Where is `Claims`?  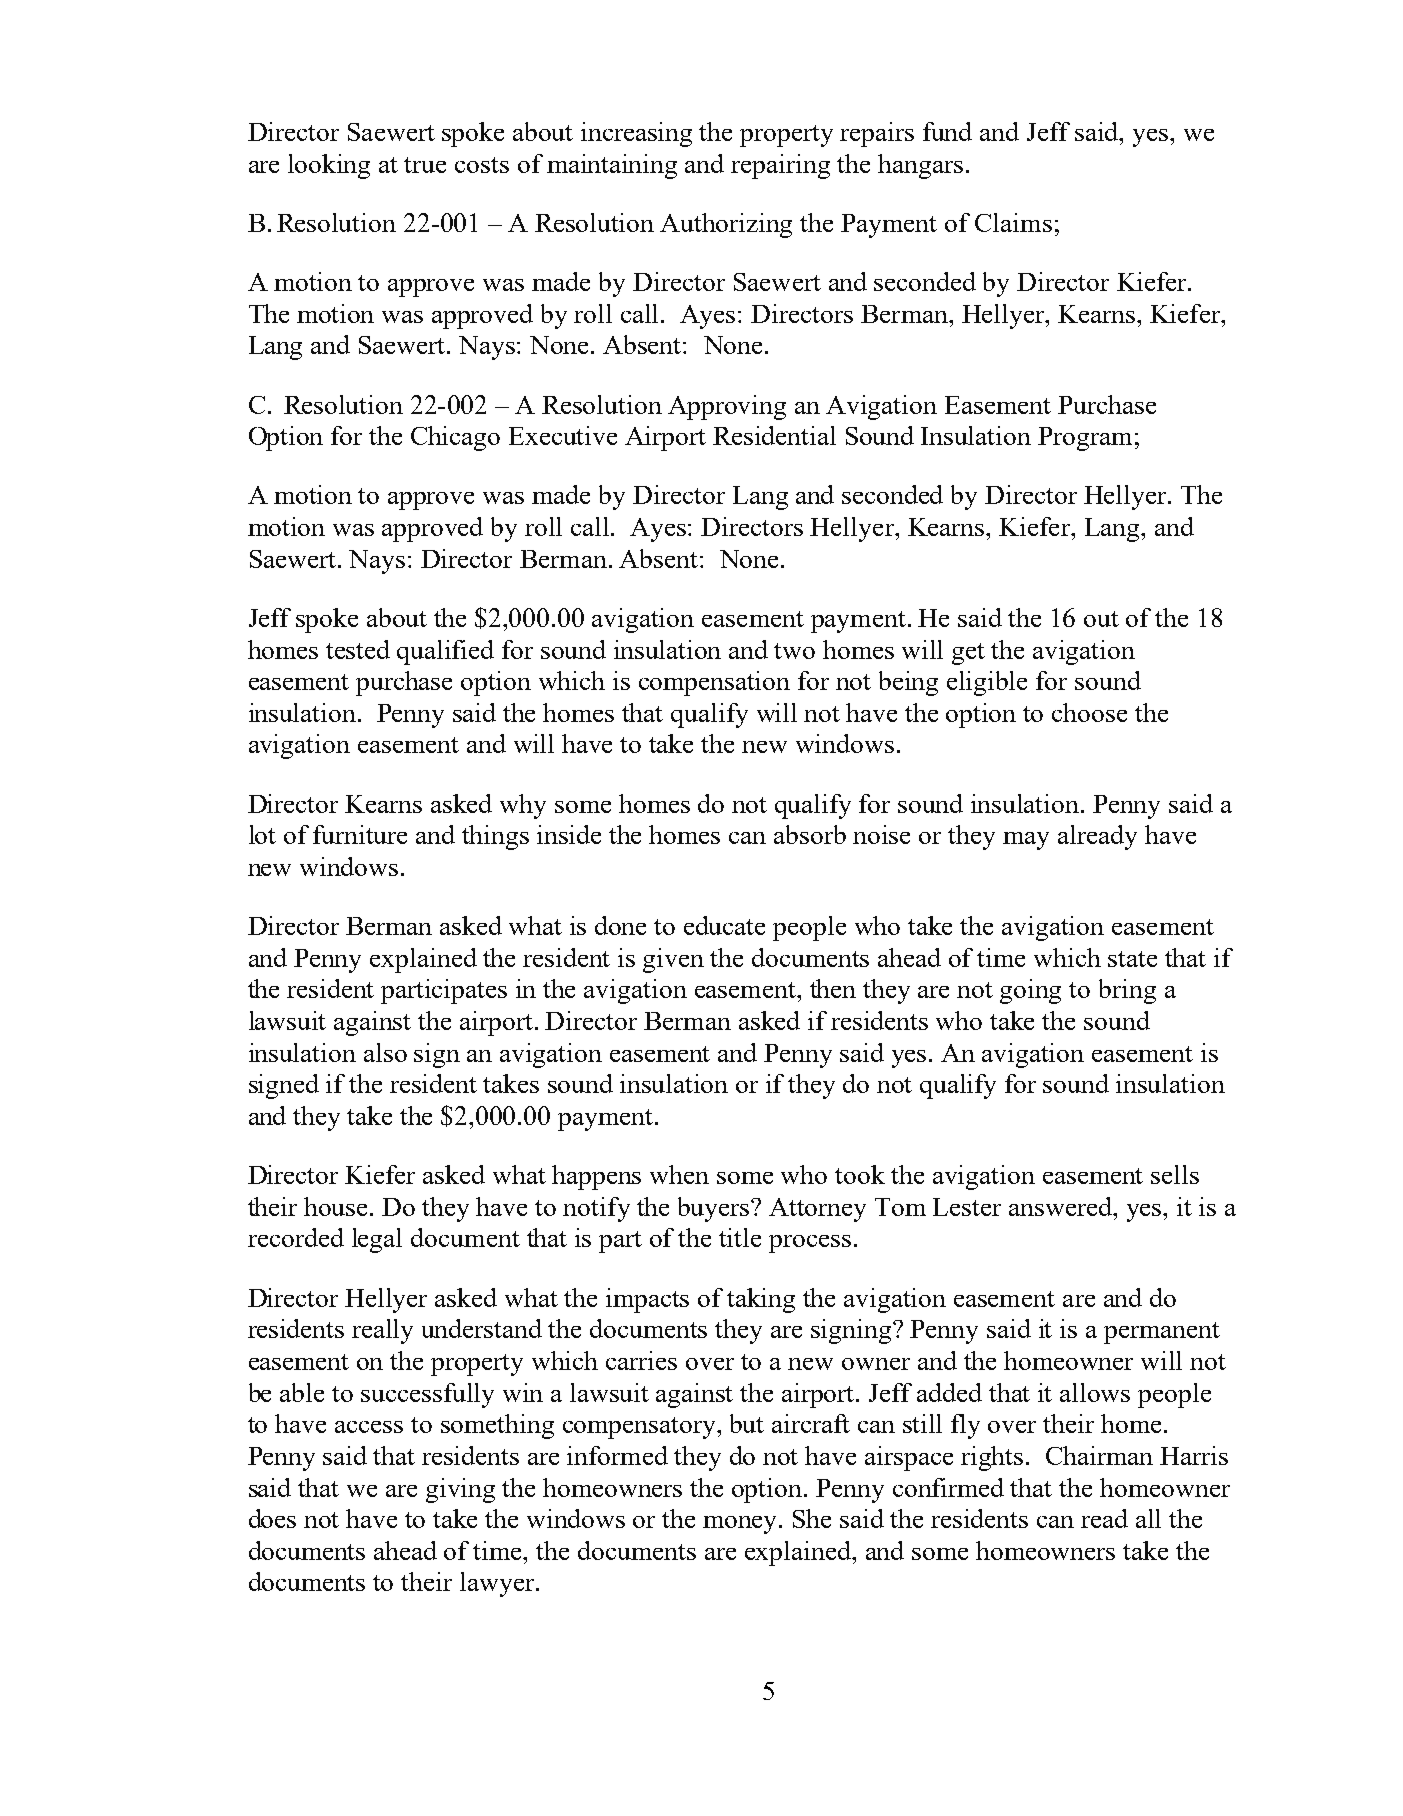
Claims is located at coordinates (1013, 222).
